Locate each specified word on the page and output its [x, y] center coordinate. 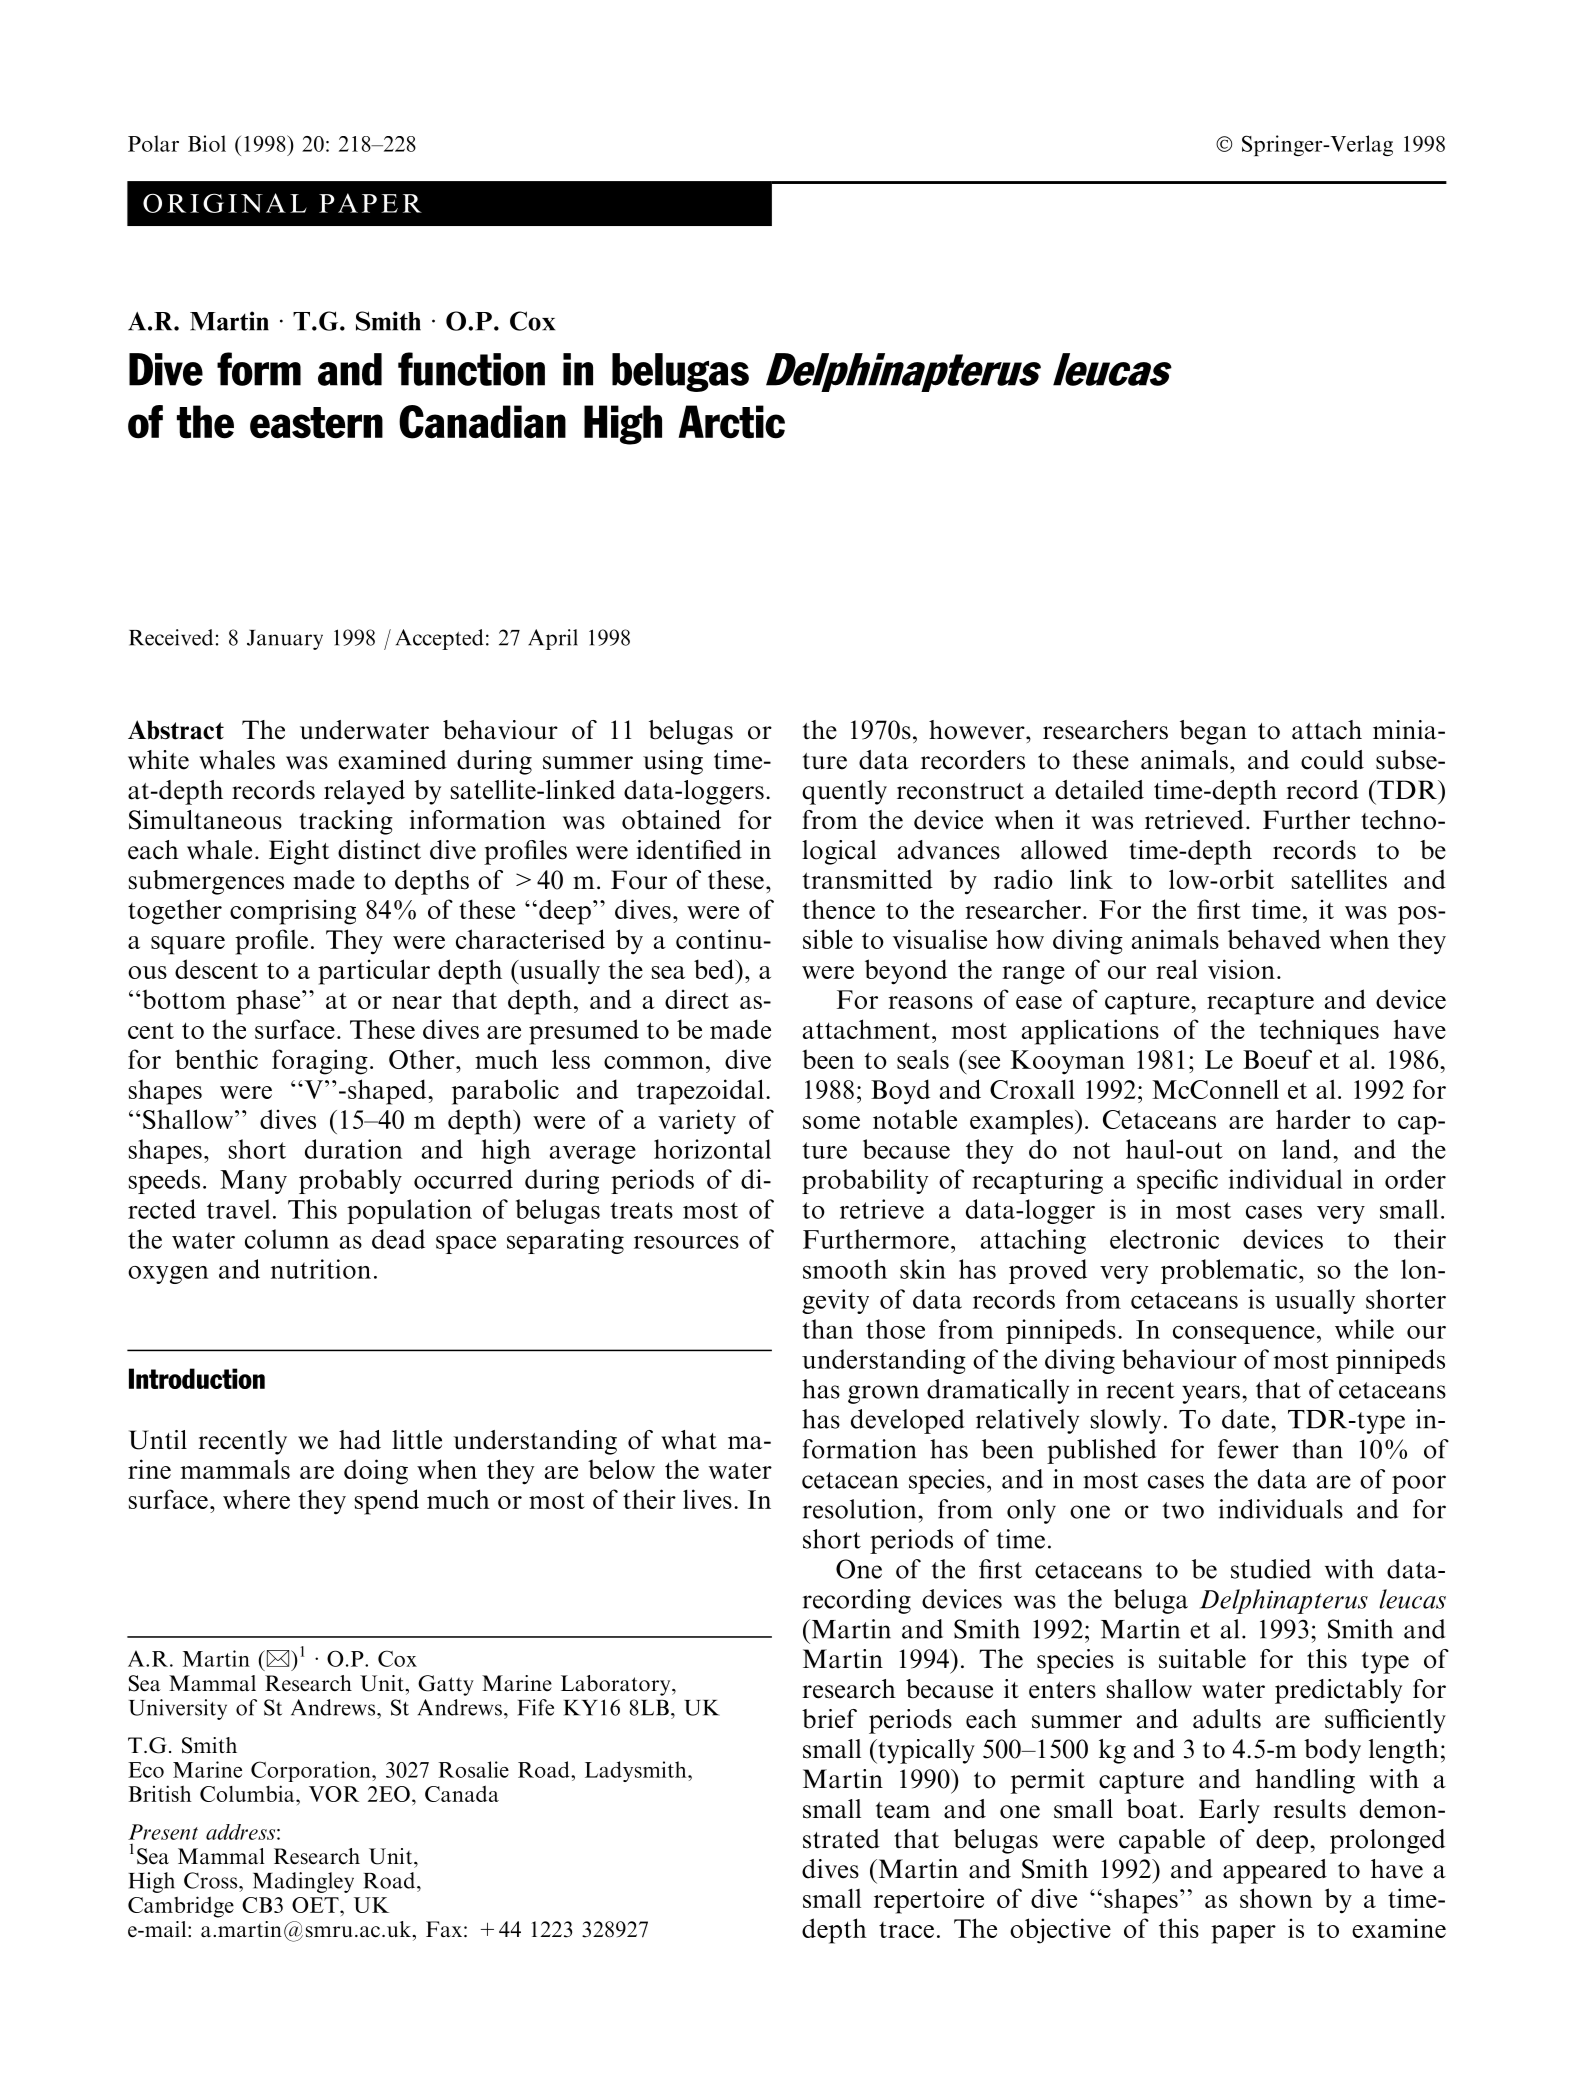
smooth [845, 1269]
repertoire [929, 1901]
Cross [212, 1880]
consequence [1244, 1335]
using [673, 762]
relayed [364, 792]
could [1332, 760]
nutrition [321, 1269]
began [1213, 732]
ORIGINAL [225, 203]
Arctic [731, 422]
